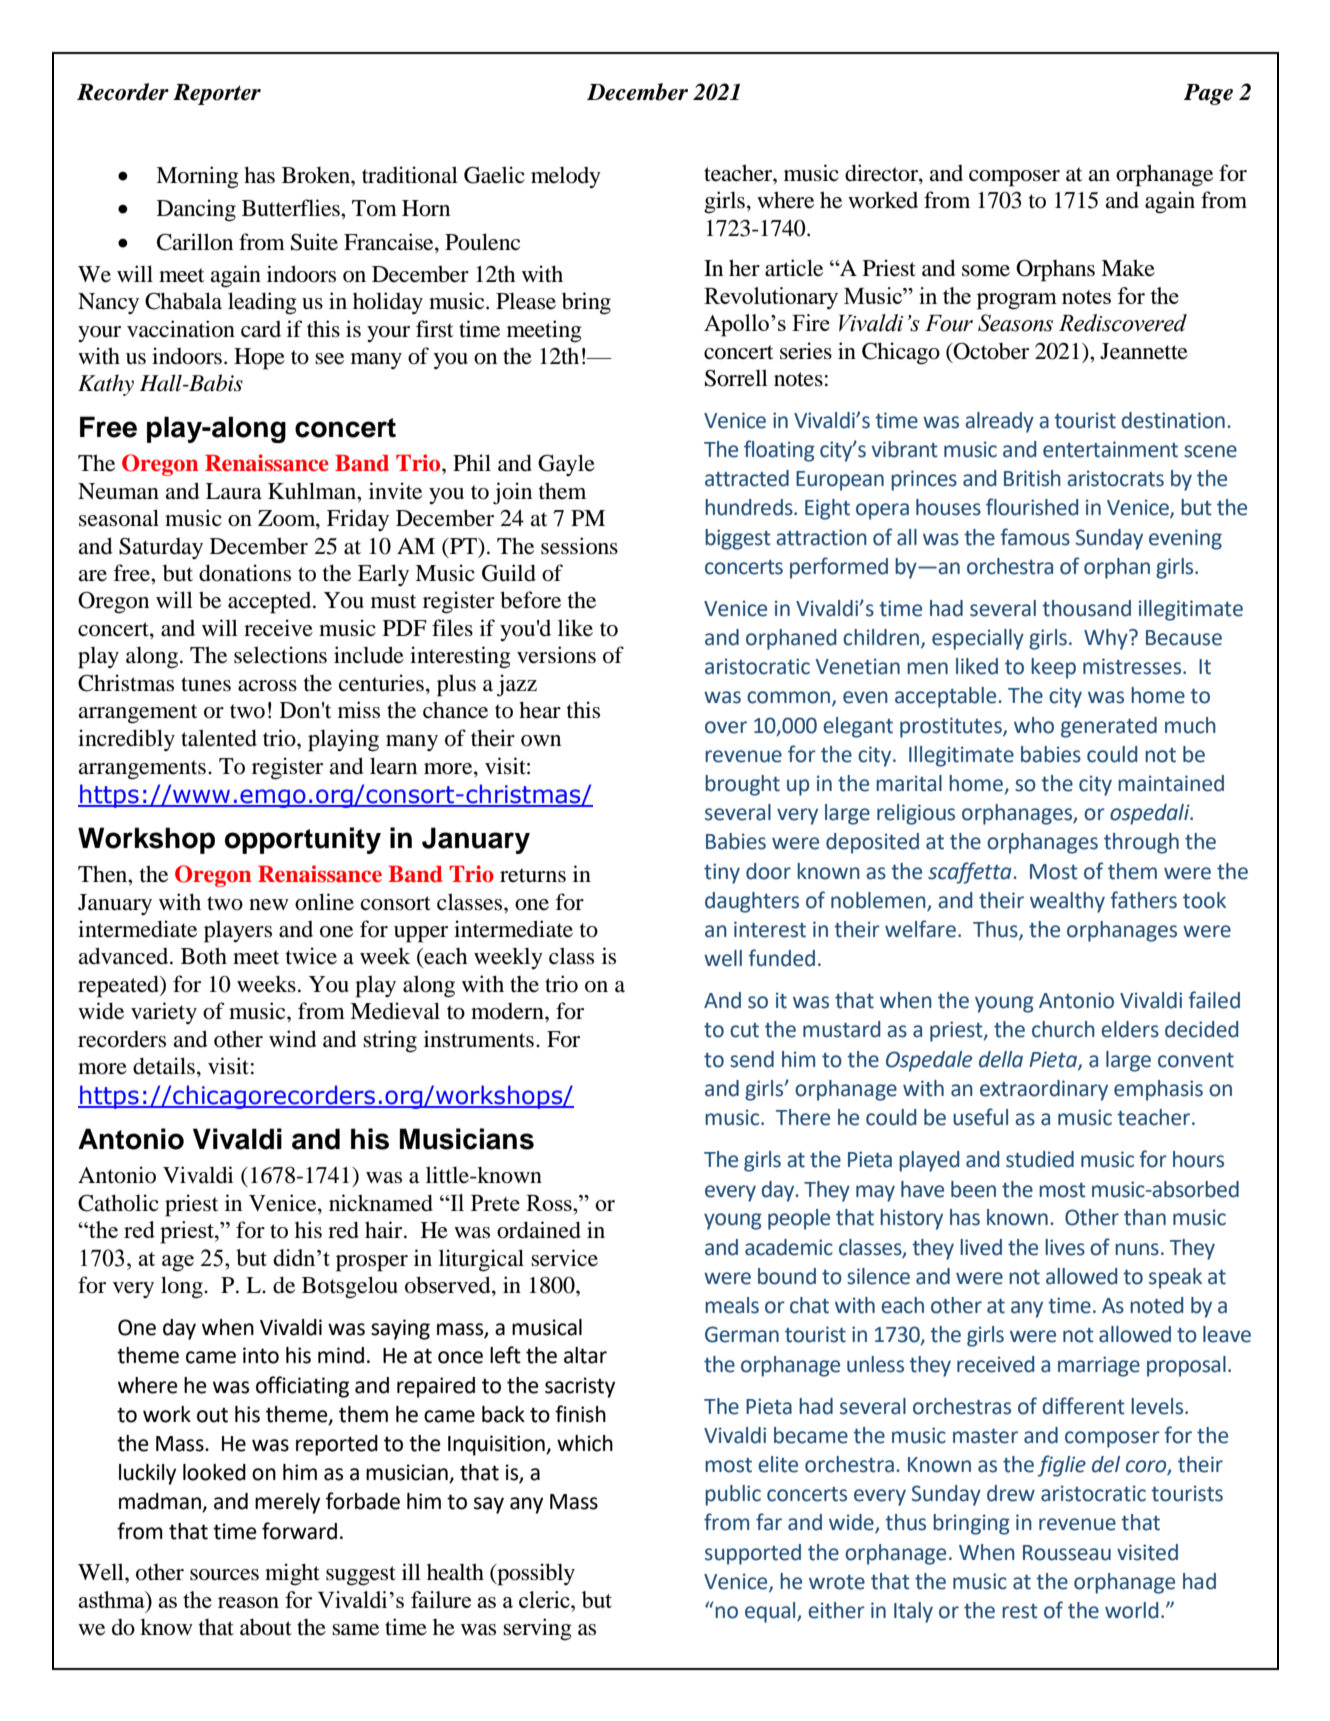  I want to click on through, so click(1141, 843).
